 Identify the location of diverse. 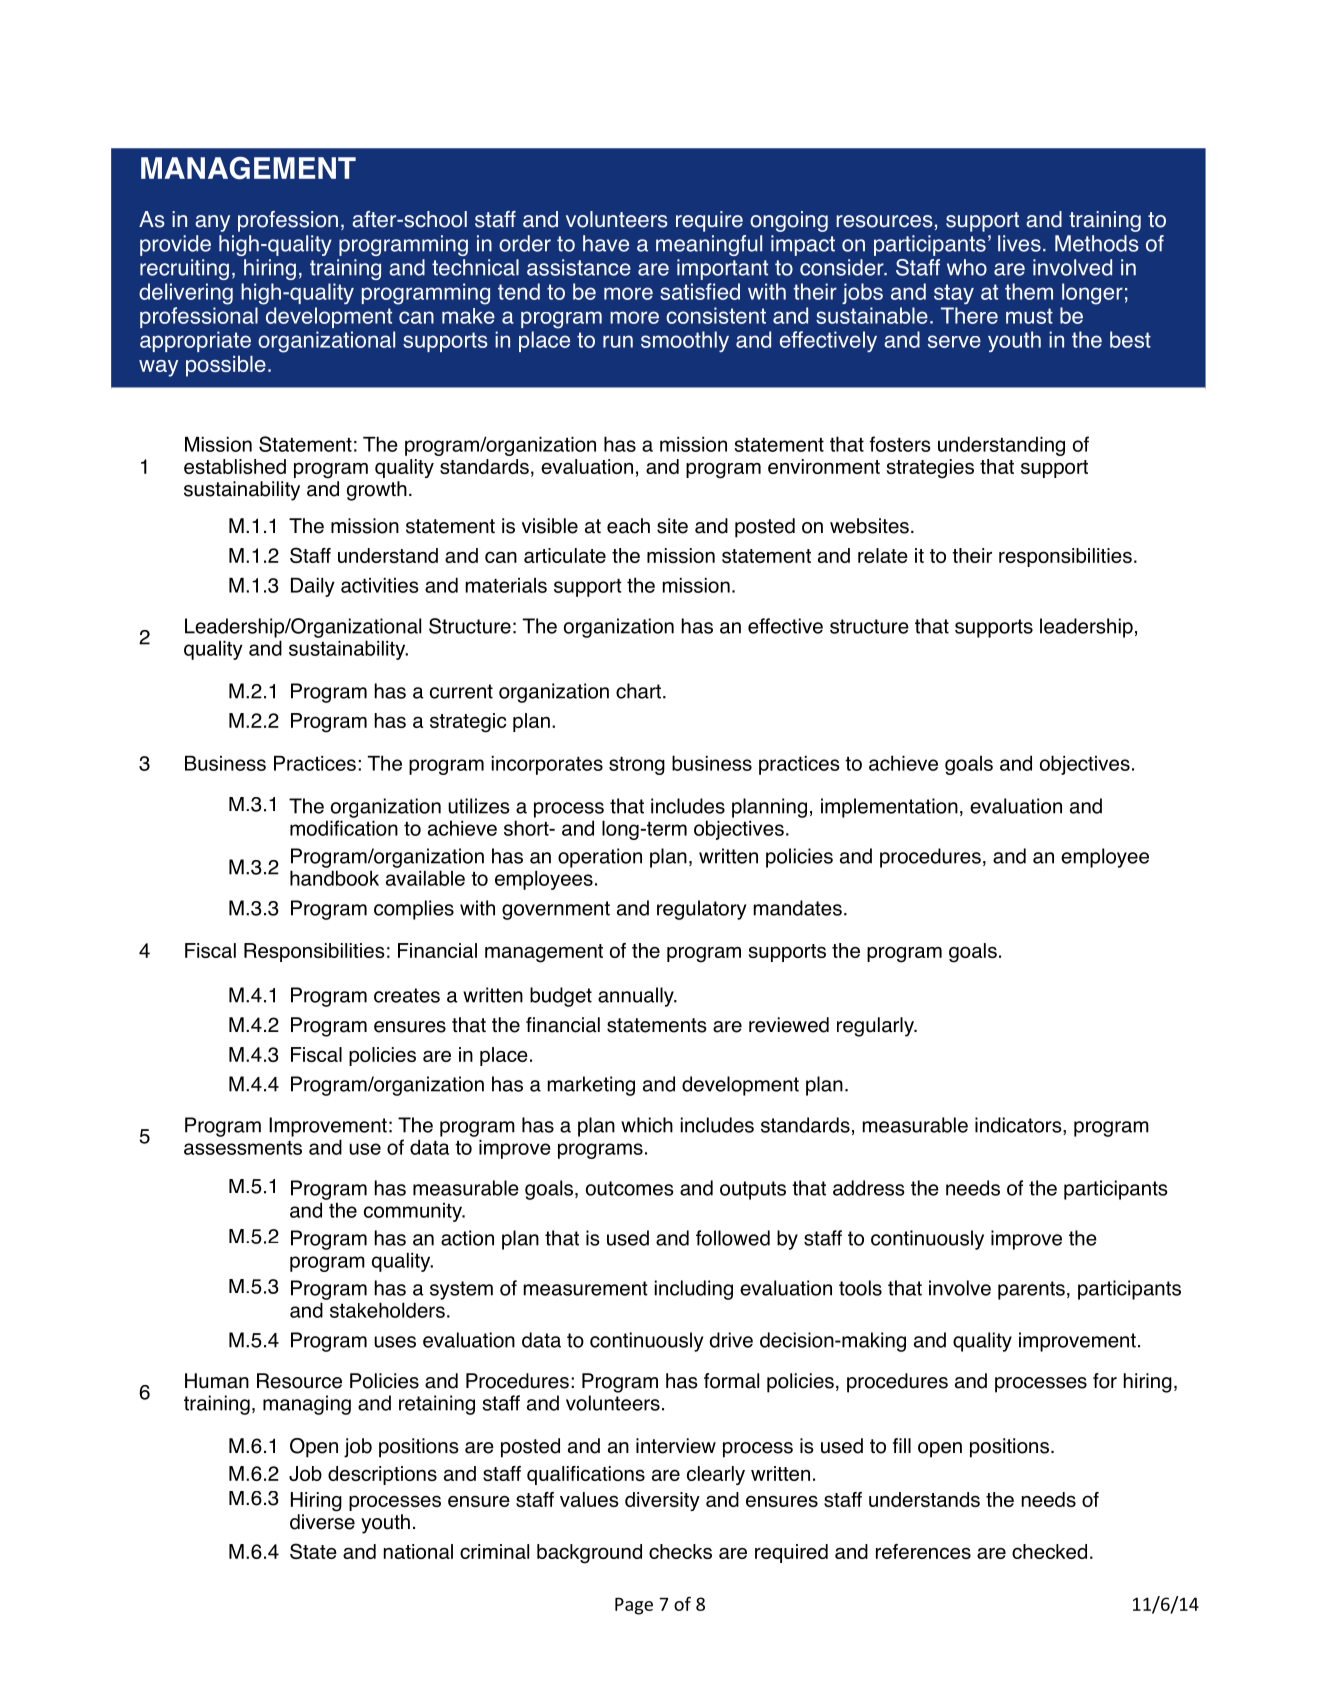
(322, 1522).
